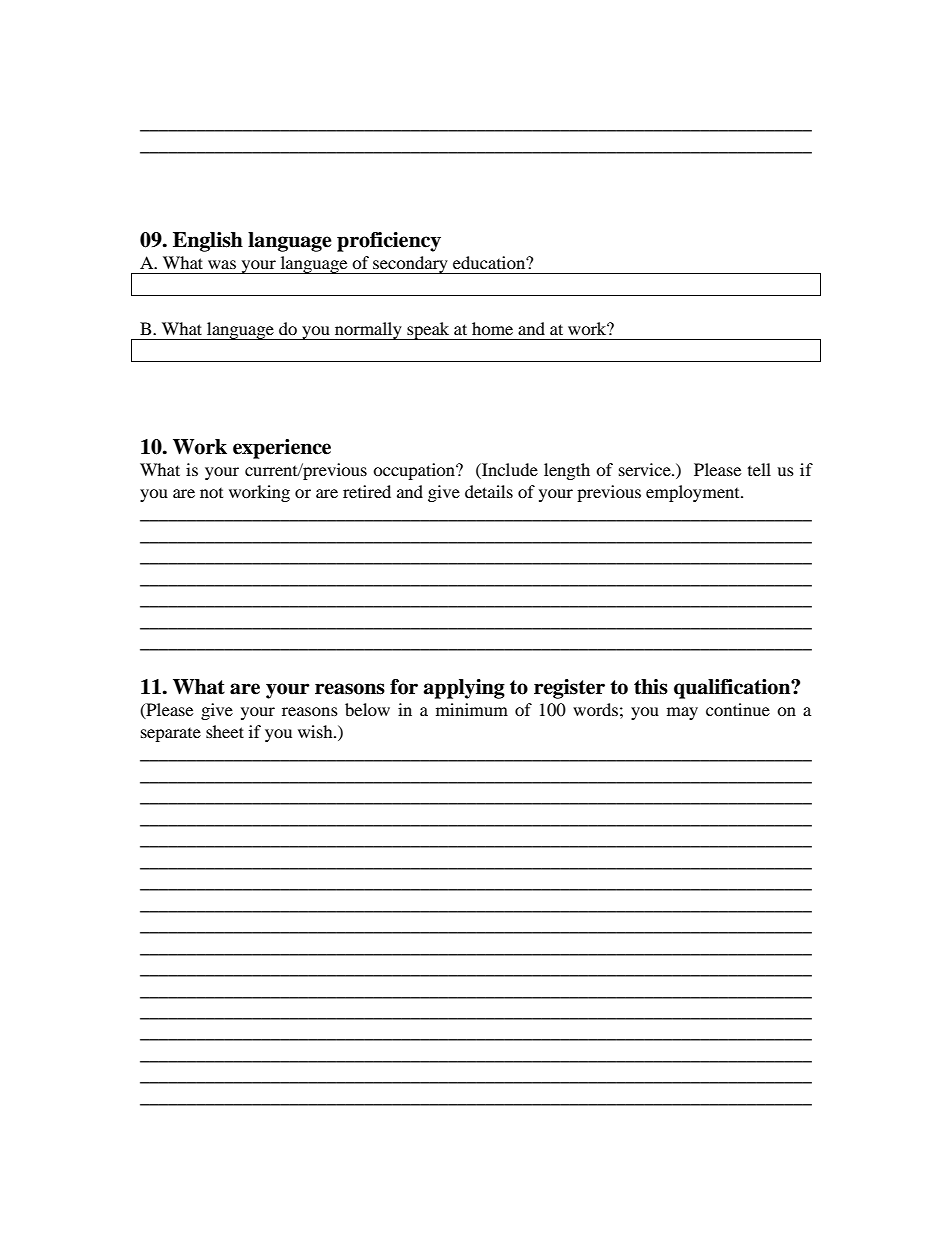 Image resolution: width=952 pixels, height=1233 pixels. Describe the element at coordinates (492, 328) in the screenshot. I see `home` at that location.
